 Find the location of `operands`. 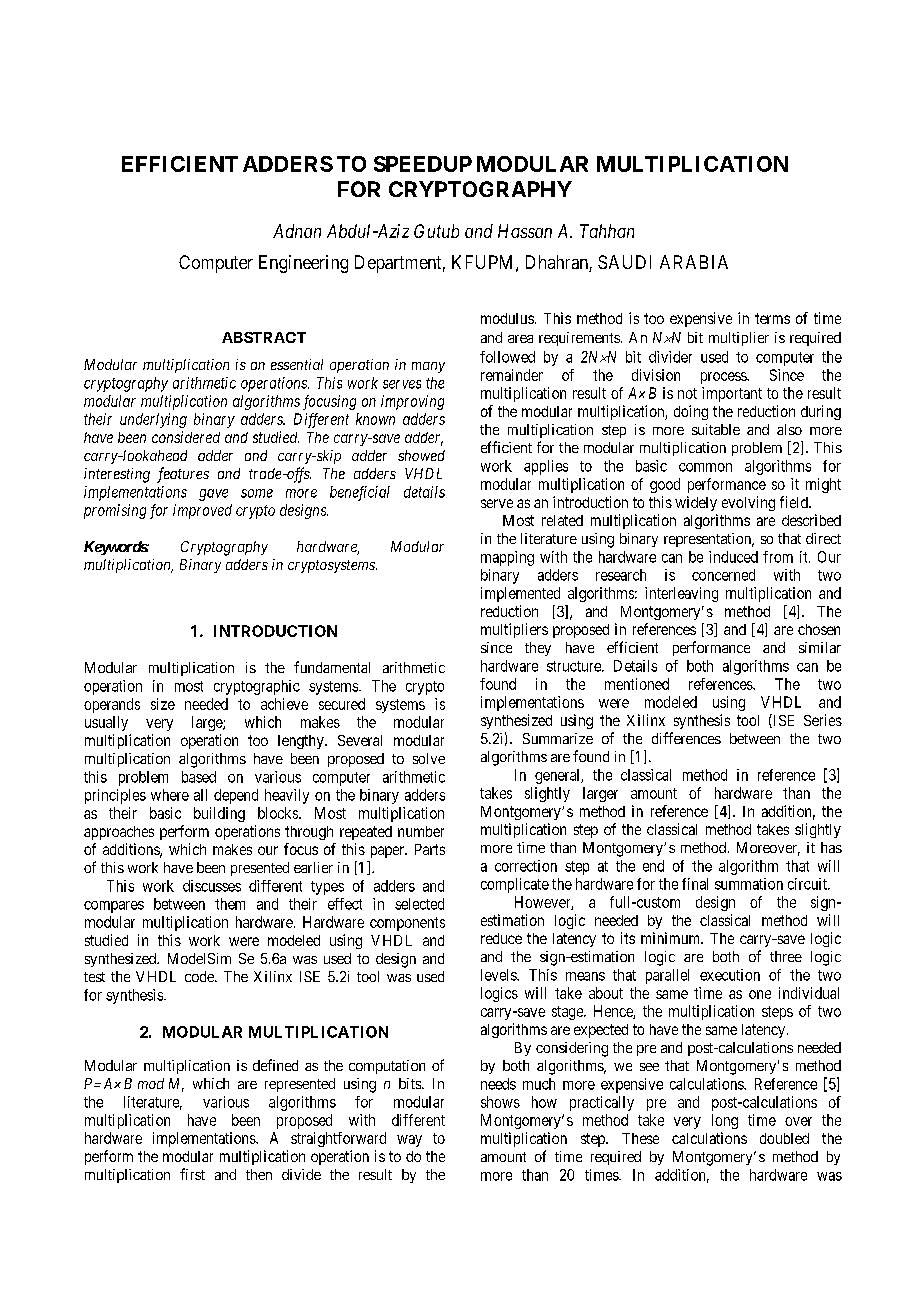

operands is located at coordinates (112, 705).
